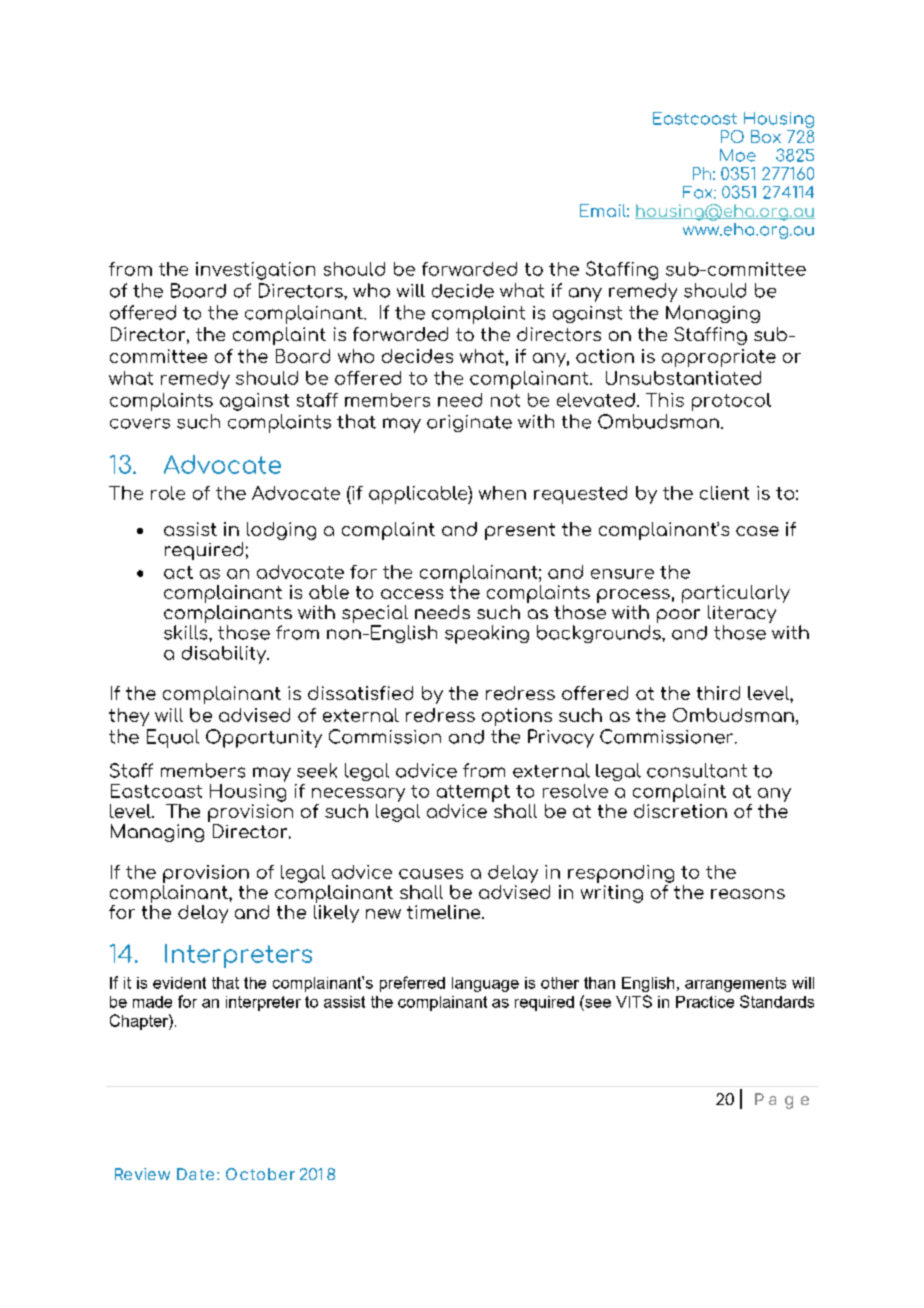 This screenshot has height=1308, width=924. I want to click on Moe, so click(738, 155).
